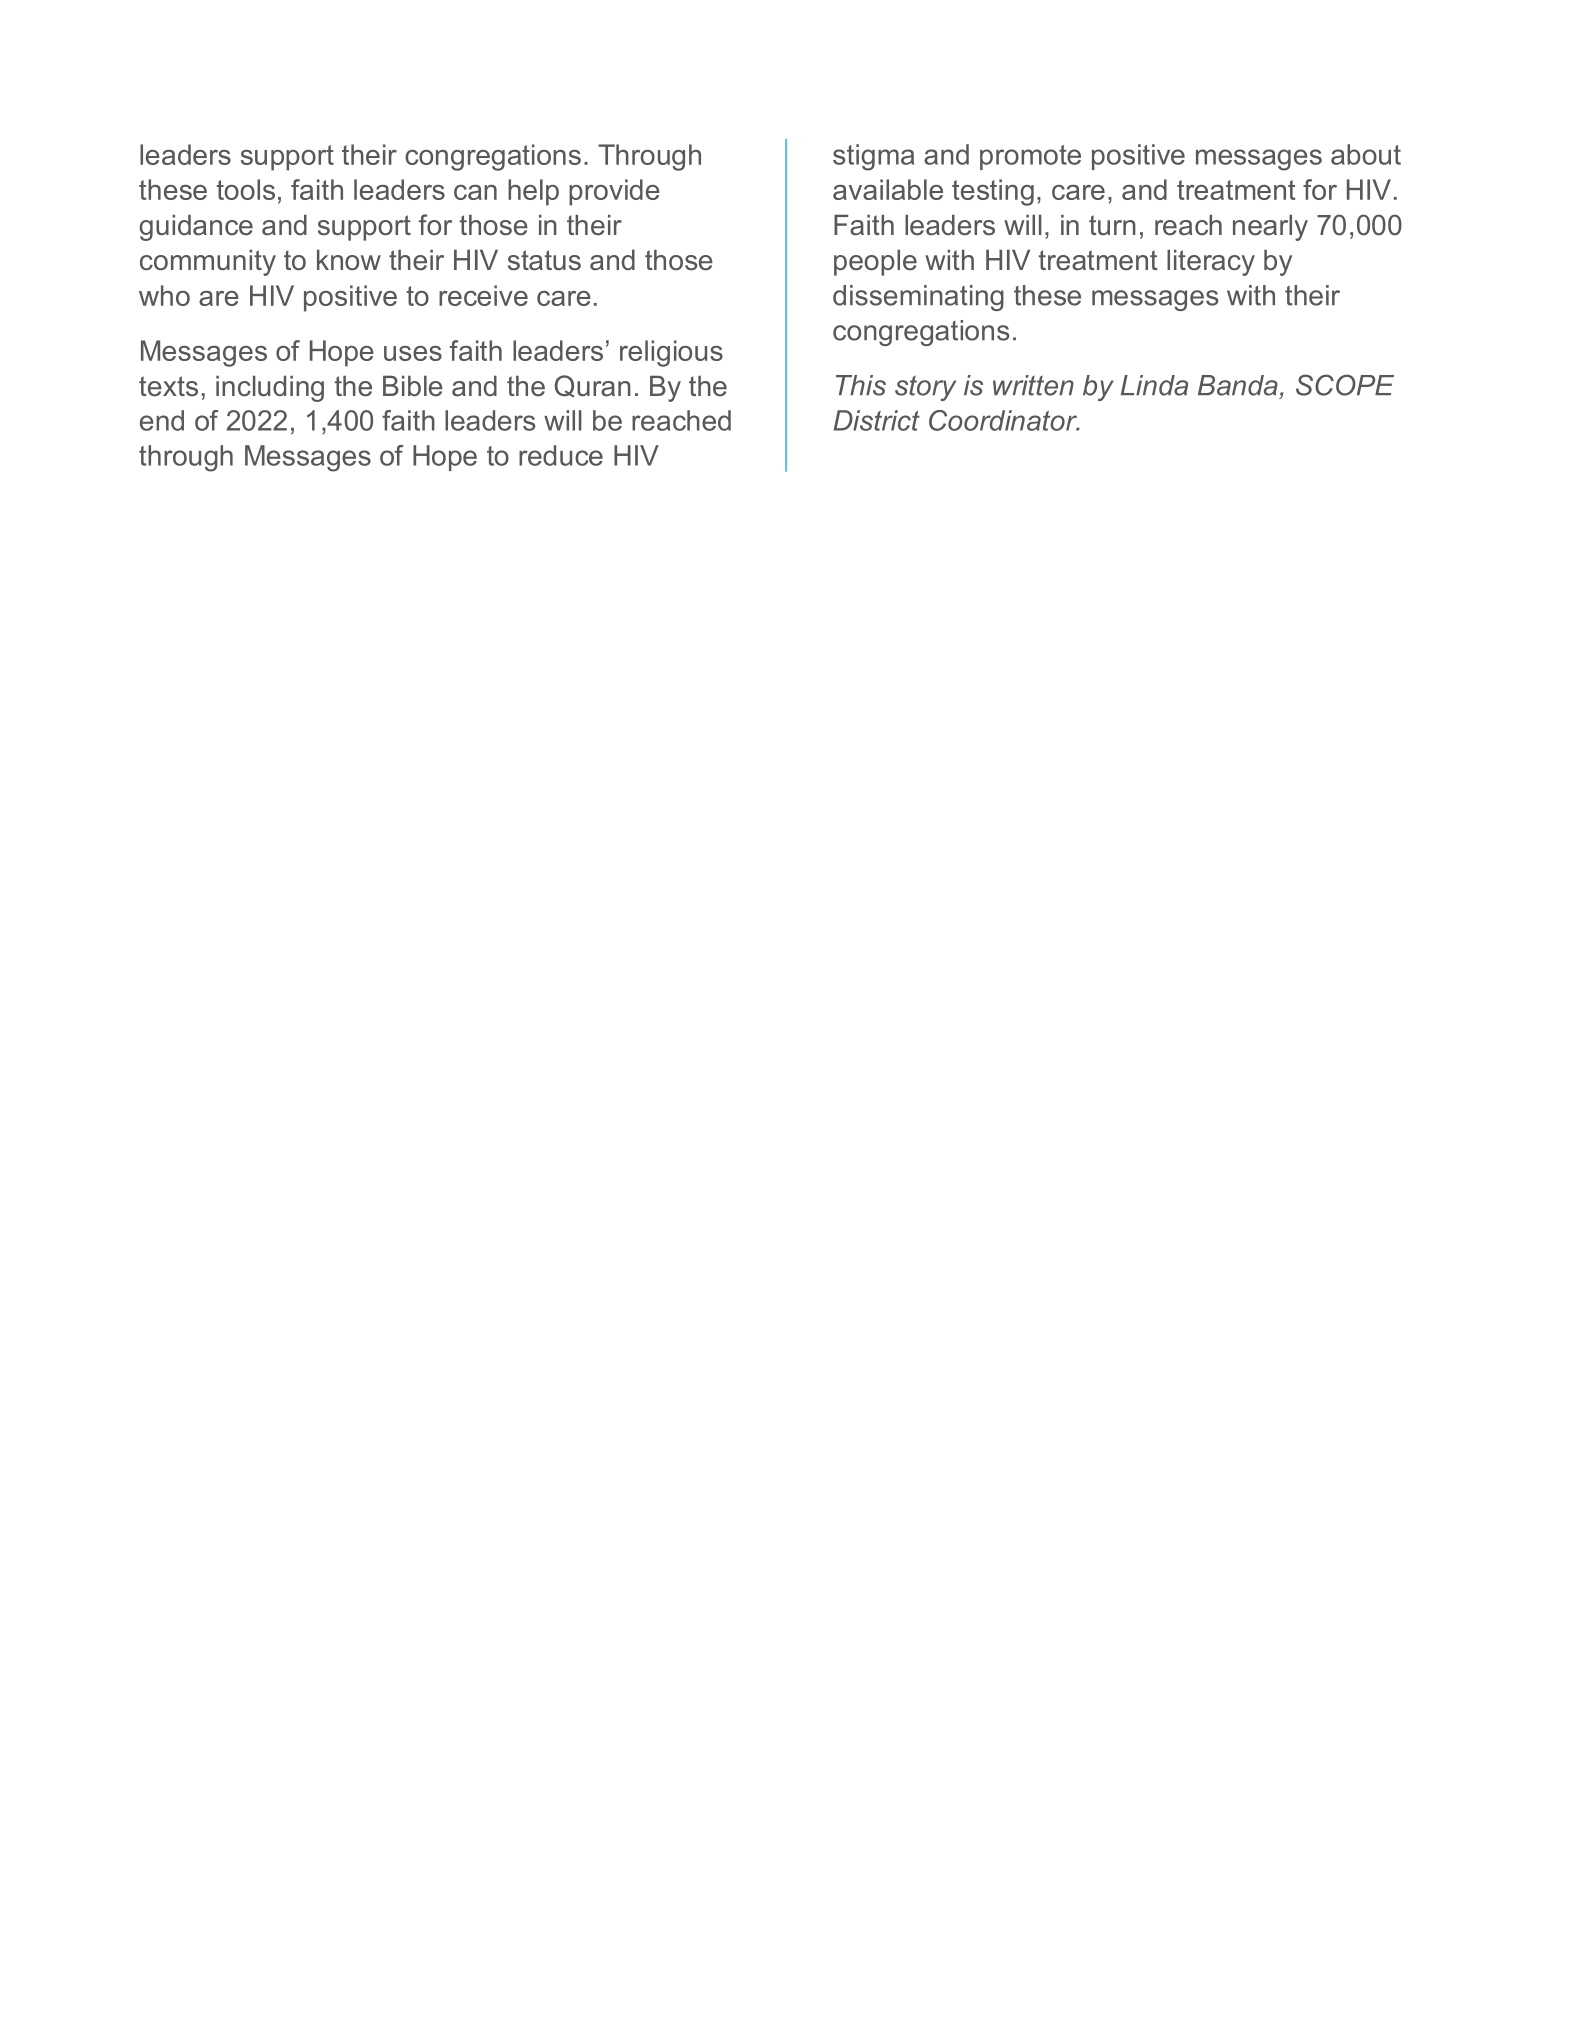 This screenshot has width=1572, height=2035. Describe the element at coordinates (1211, 262) in the screenshot. I see `literacy` at that location.
